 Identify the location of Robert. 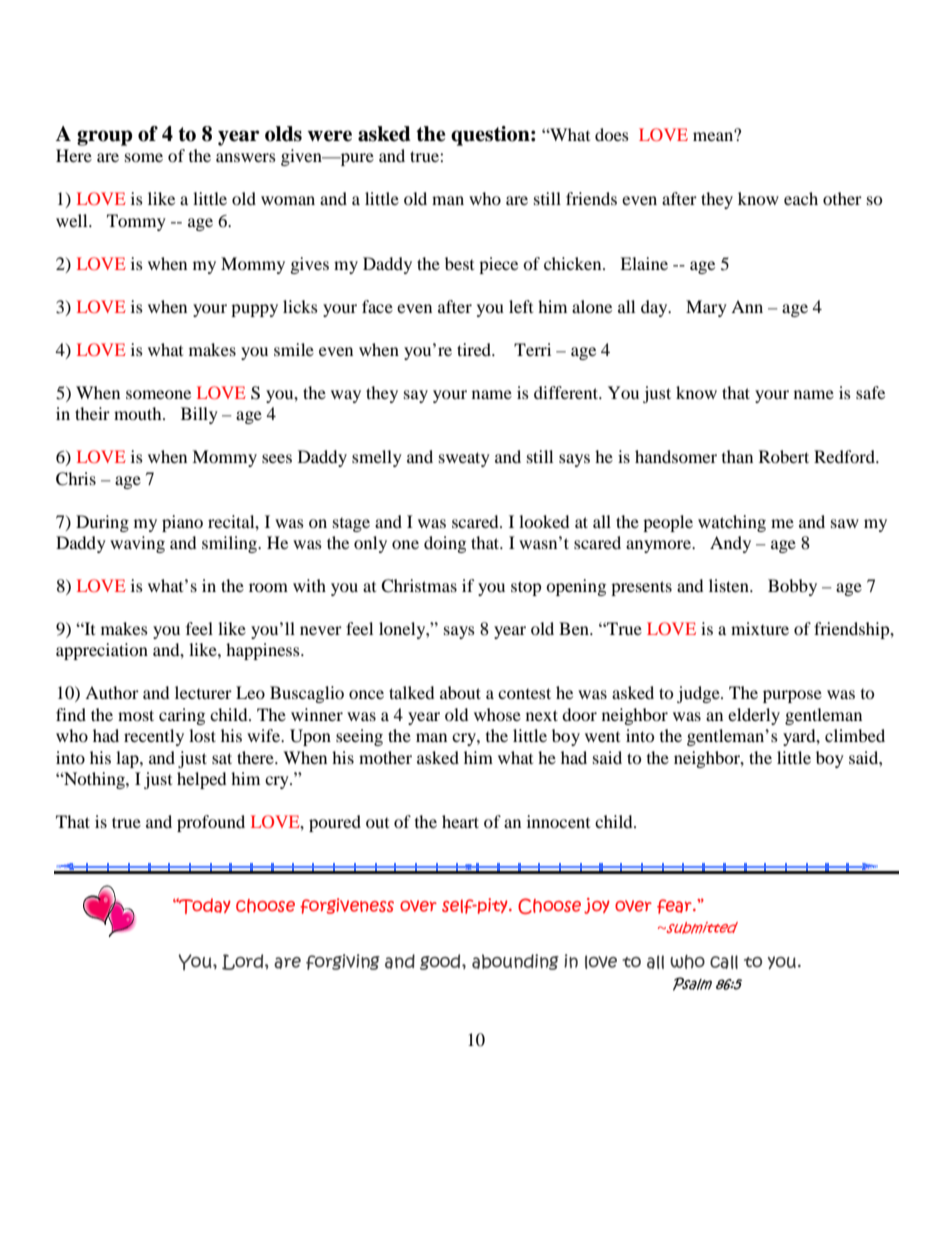
(784, 456).
